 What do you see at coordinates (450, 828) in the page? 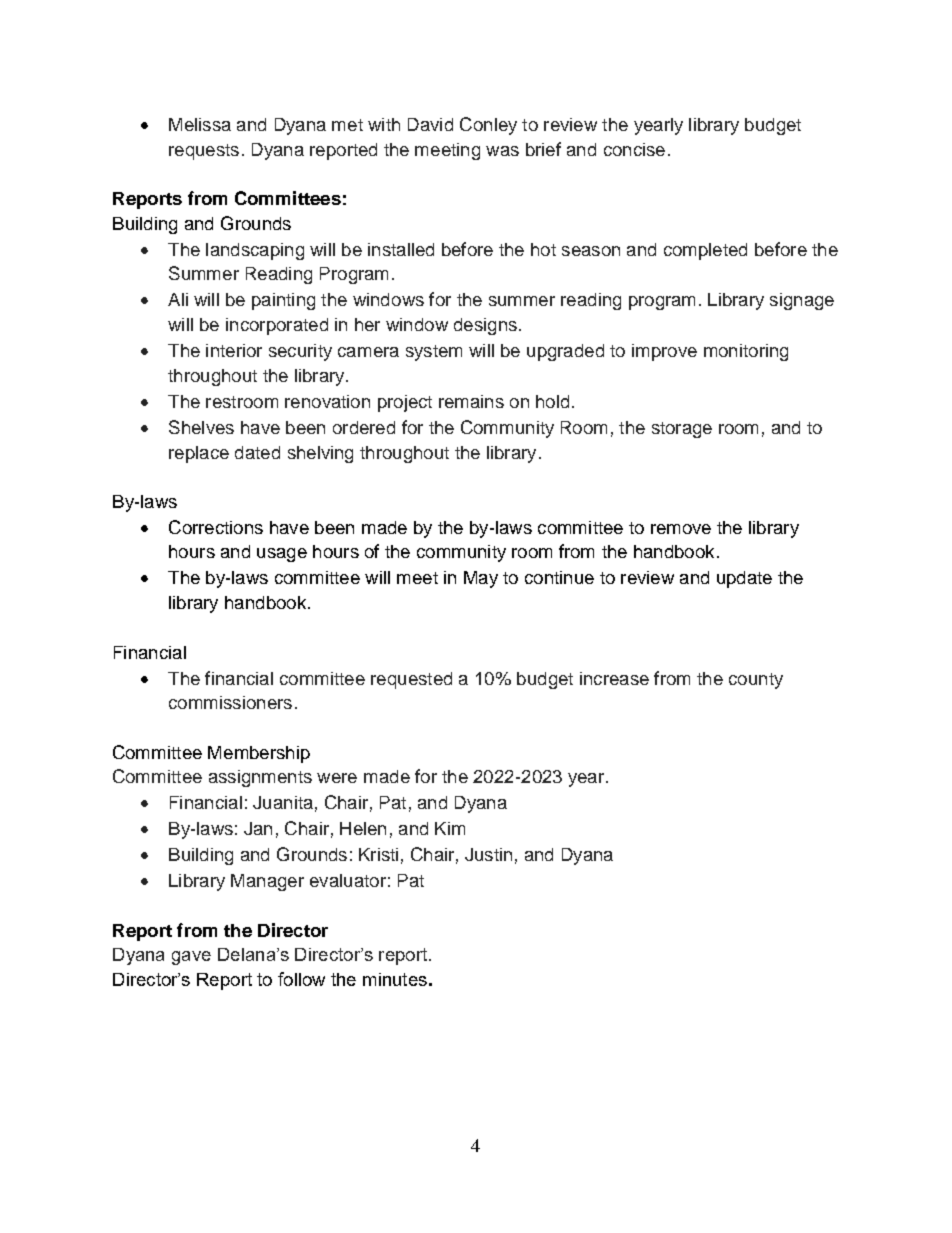
I see `Kim` at bounding box center [450, 828].
